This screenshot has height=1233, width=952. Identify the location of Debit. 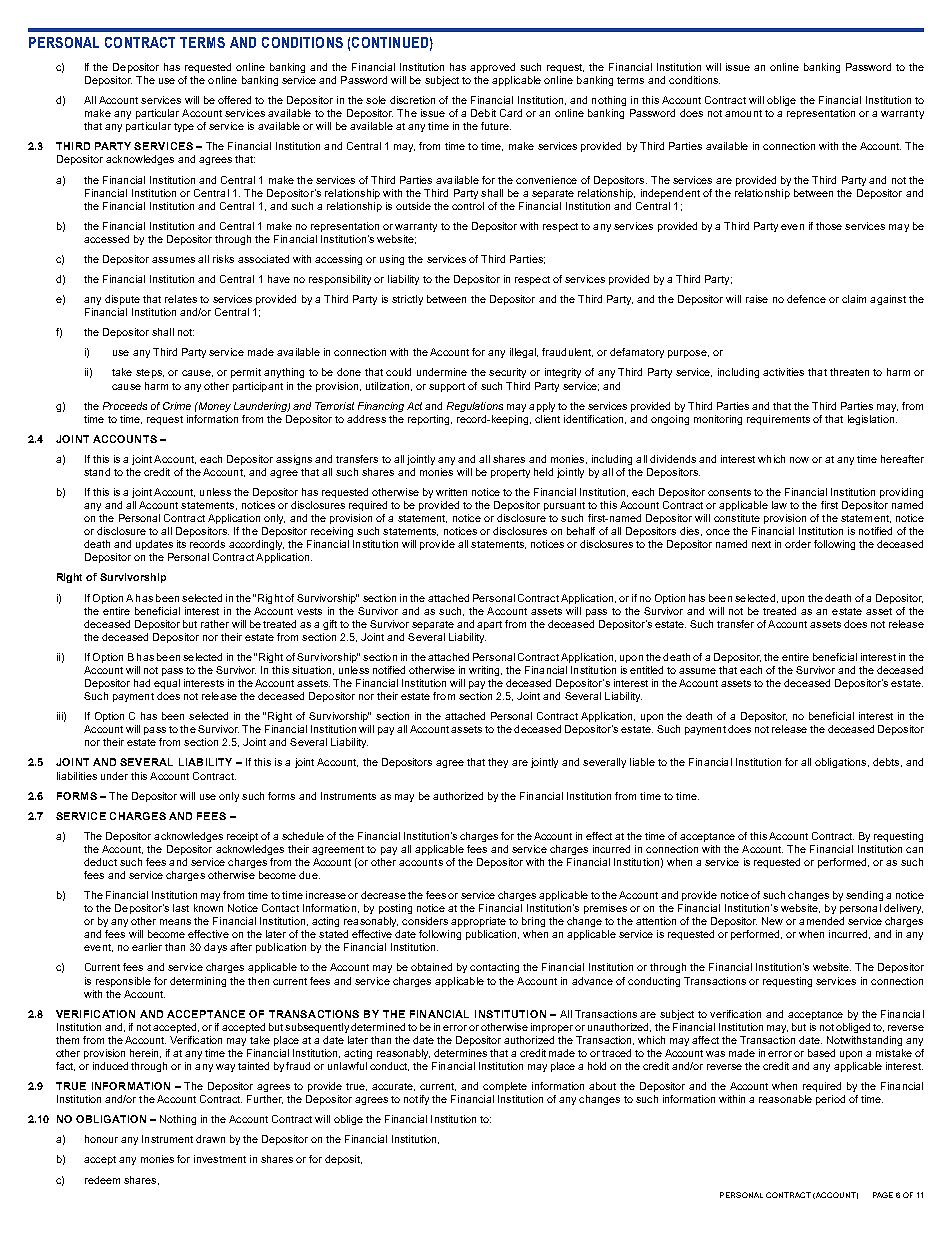
(483, 113).
